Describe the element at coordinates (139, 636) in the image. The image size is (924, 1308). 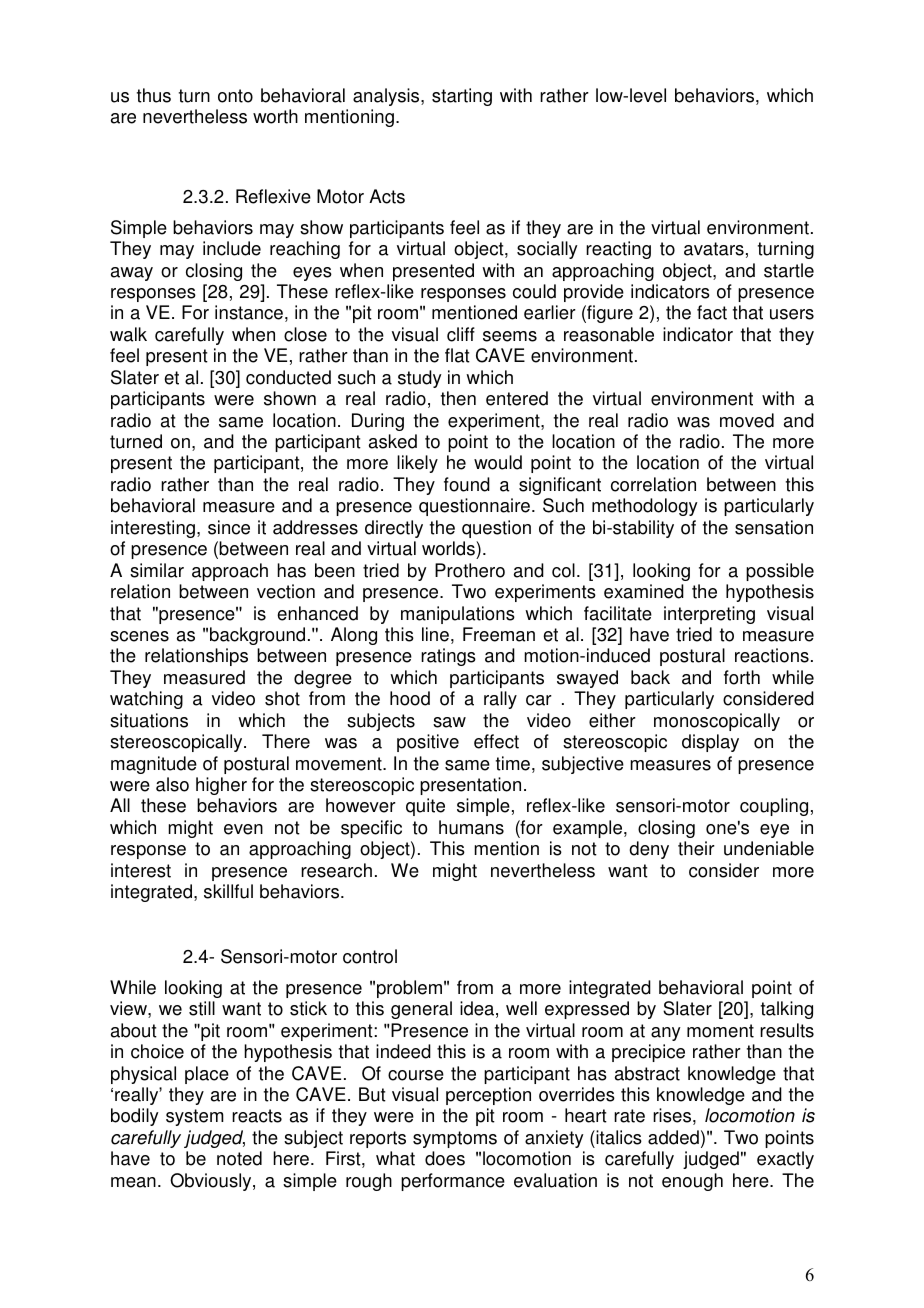
I see `scenes` at that location.
